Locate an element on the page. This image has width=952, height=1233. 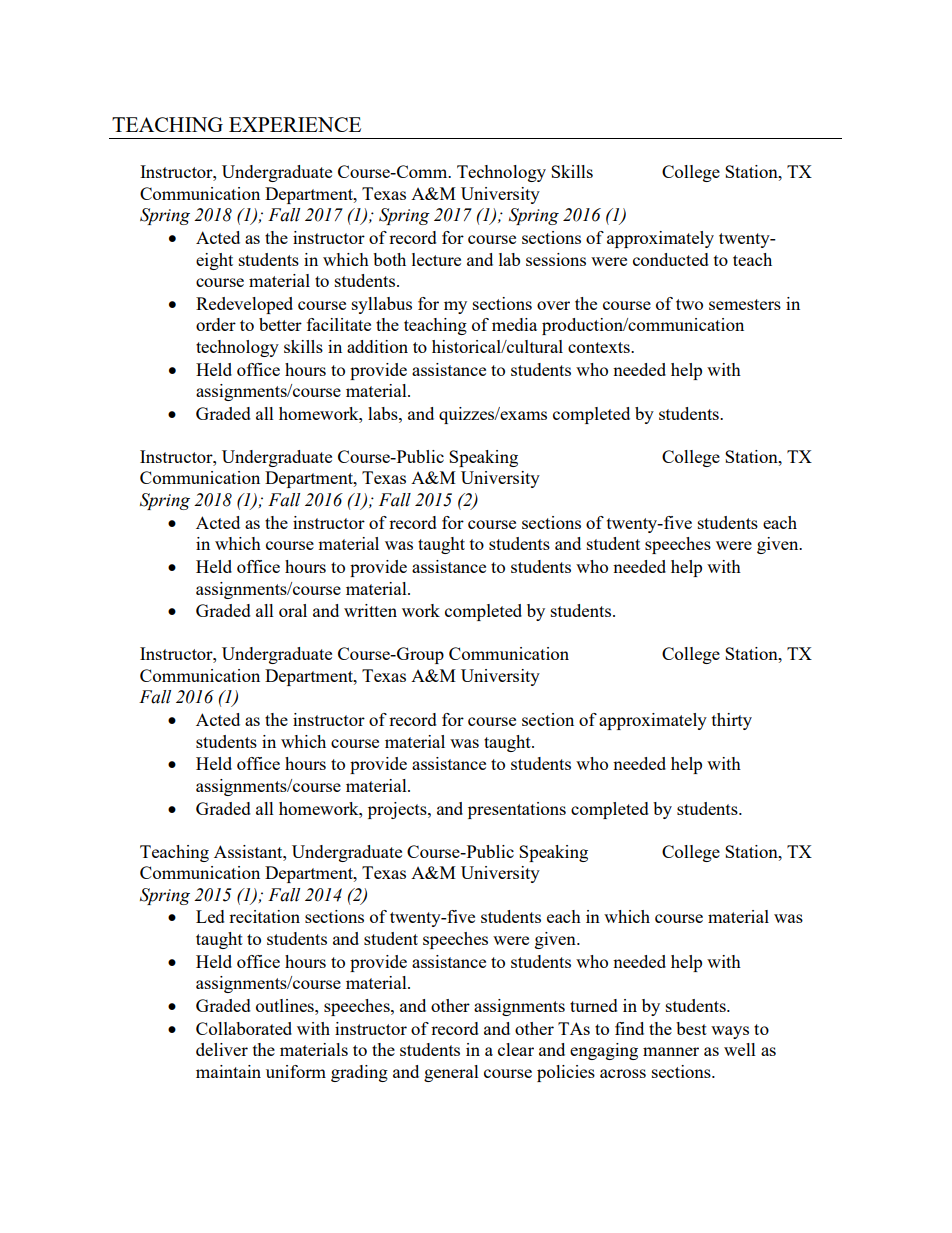
conducted is located at coordinates (671, 259).
